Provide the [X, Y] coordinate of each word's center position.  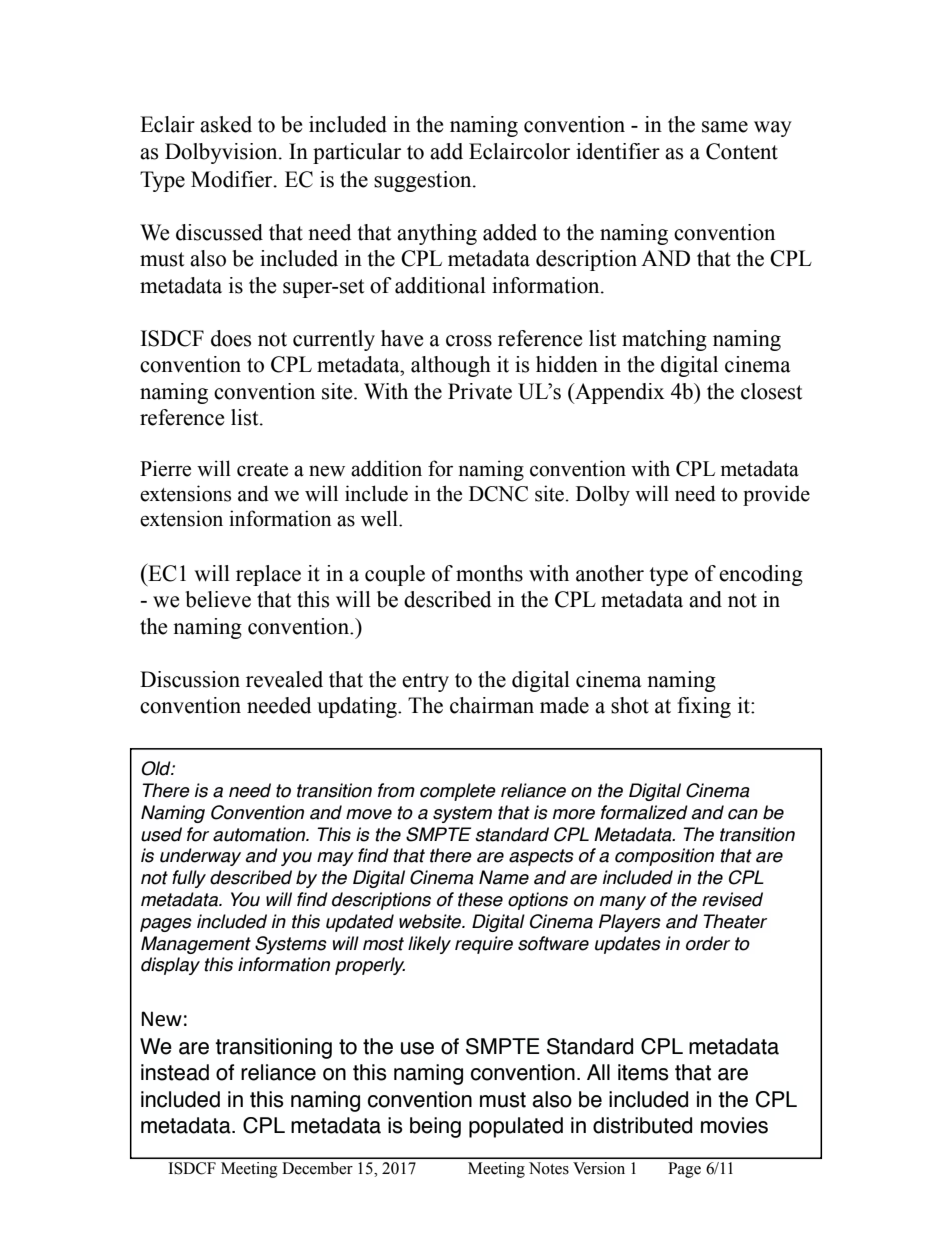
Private [480, 391]
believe [218, 599]
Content [742, 151]
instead [175, 1072]
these [480, 899]
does [231, 338]
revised [732, 899]
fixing [704, 707]
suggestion [424, 181]
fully [189, 879]
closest [772, 391]
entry [425, 682]
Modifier [233, 179]
